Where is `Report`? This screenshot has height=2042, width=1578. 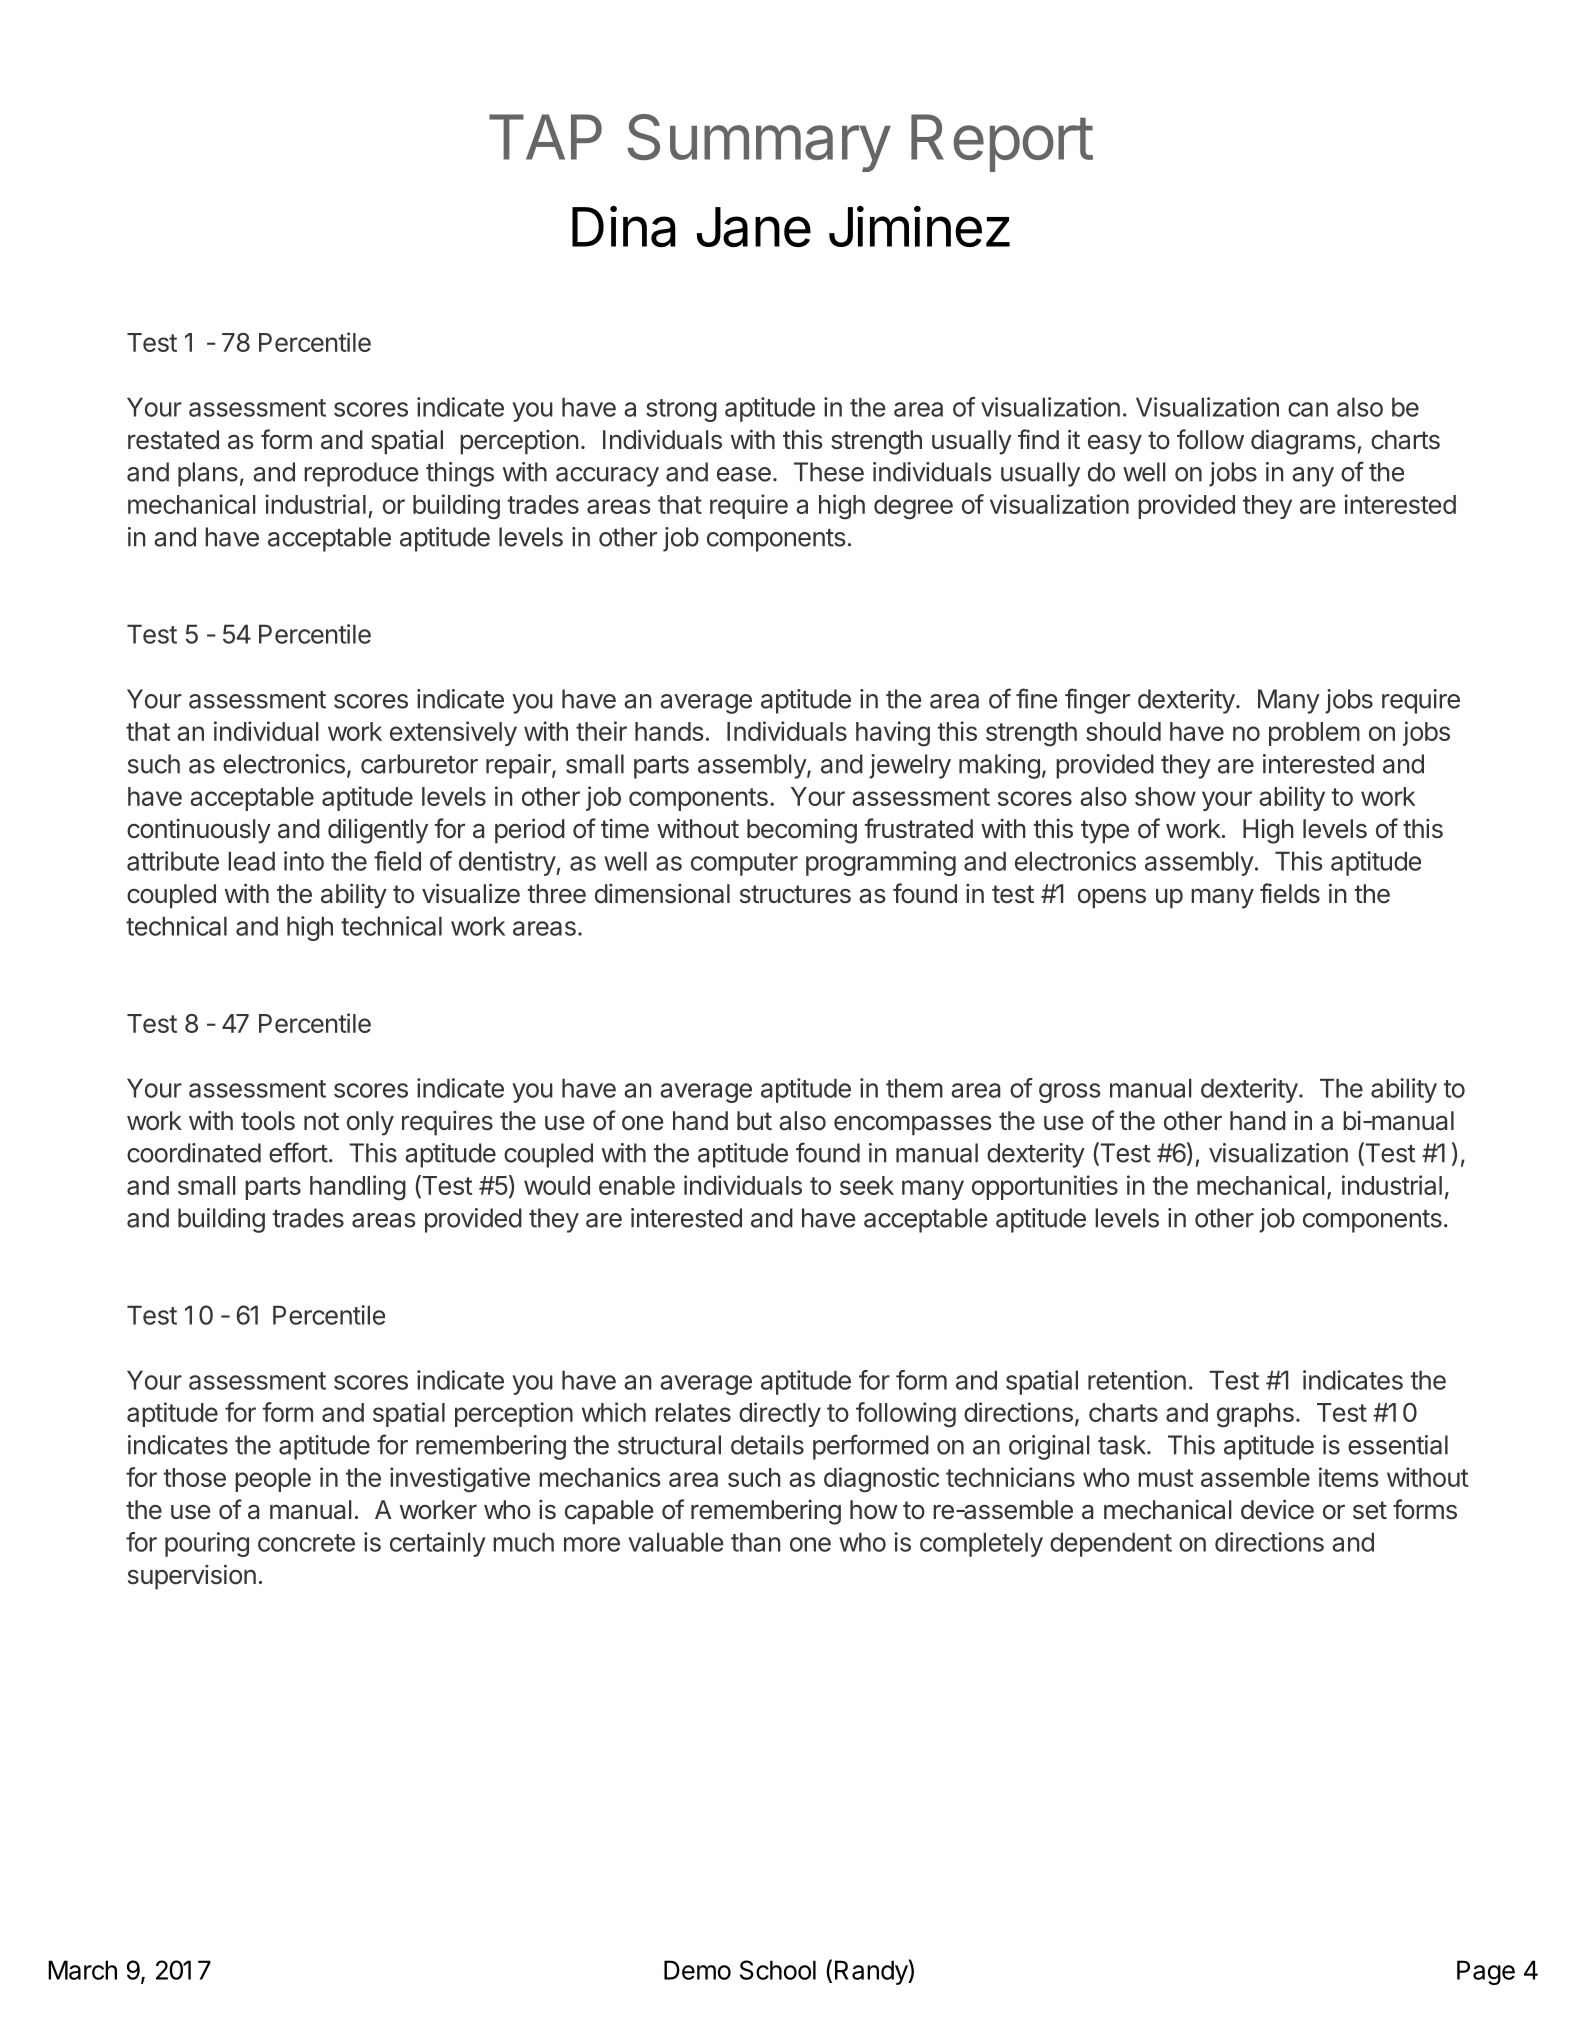
Report is located at coordinates (1002, 143).
